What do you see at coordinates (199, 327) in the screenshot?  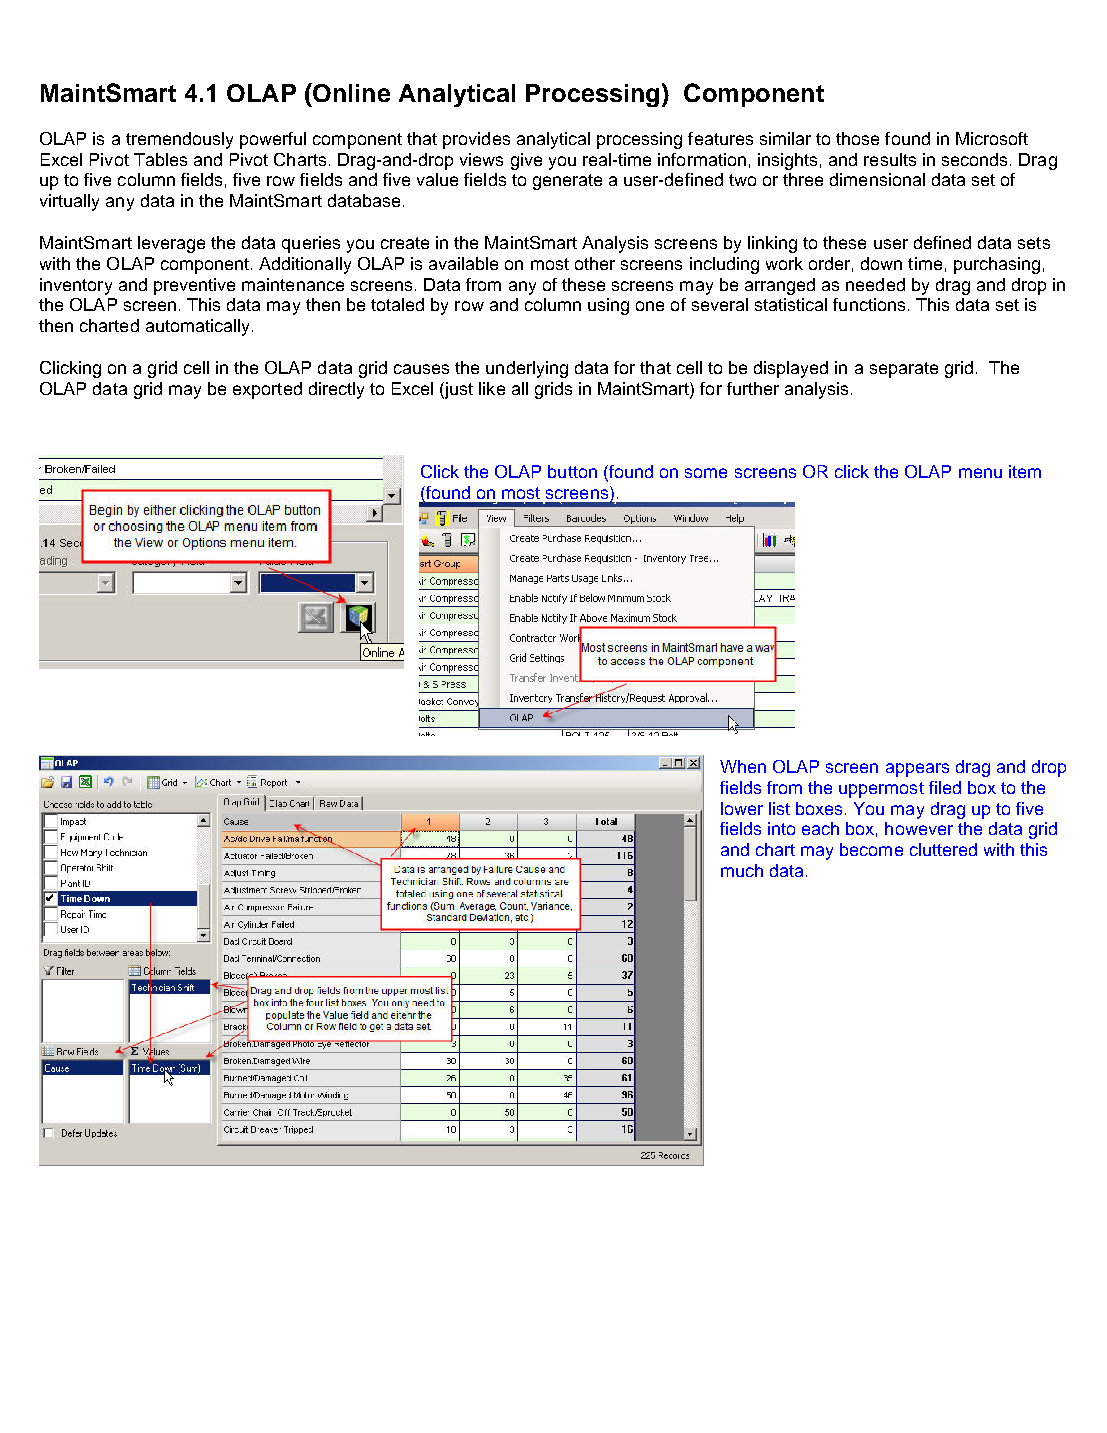 I see `automatically` at bounding box center [199, 327].
